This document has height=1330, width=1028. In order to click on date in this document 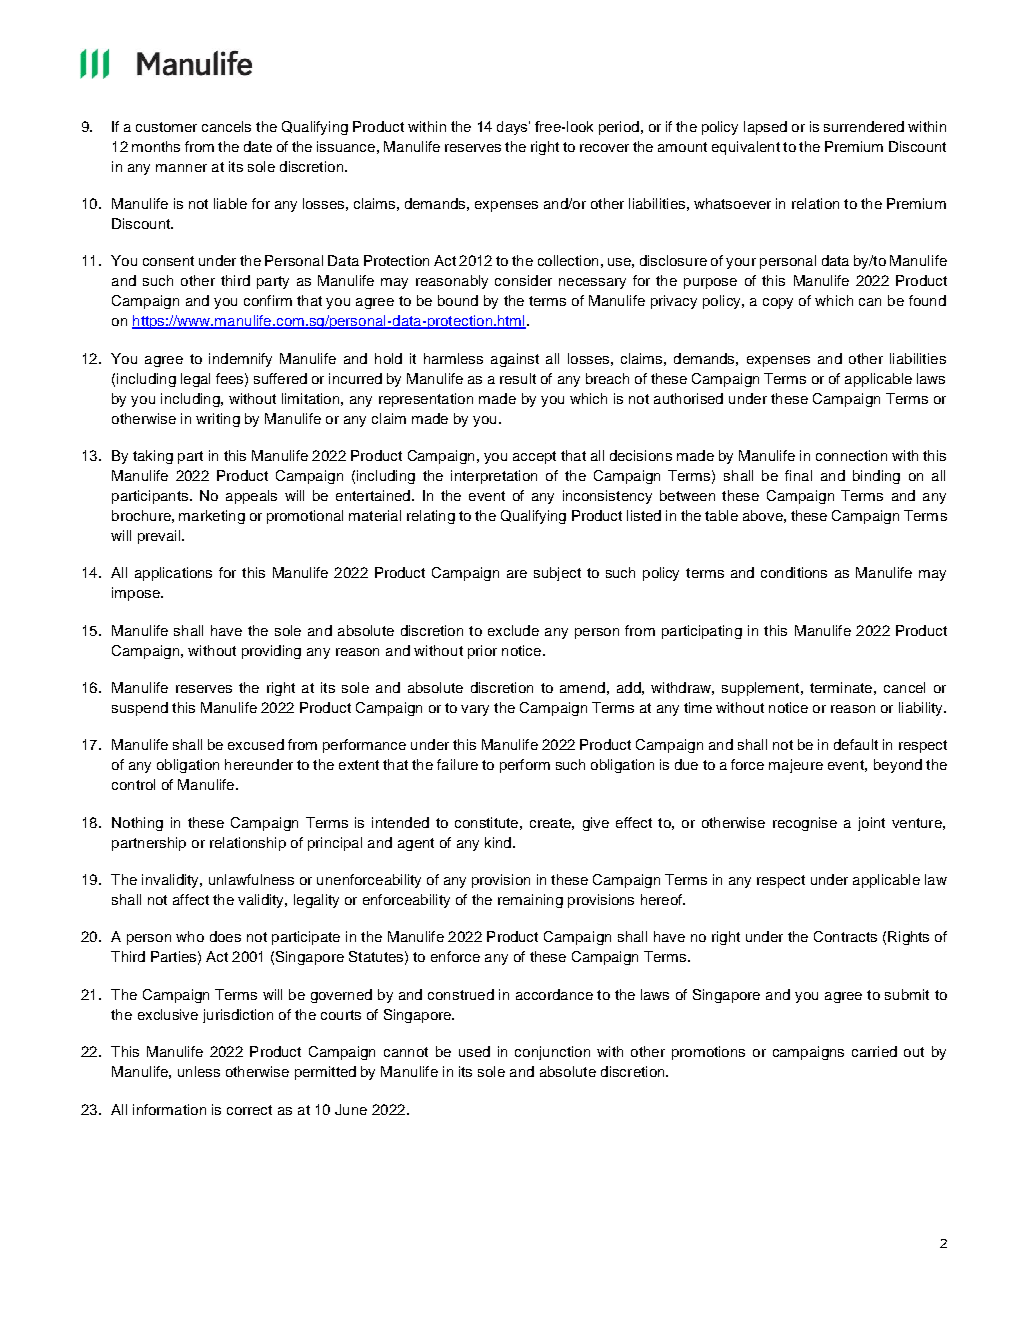, I will do `click(258, 146)`.
